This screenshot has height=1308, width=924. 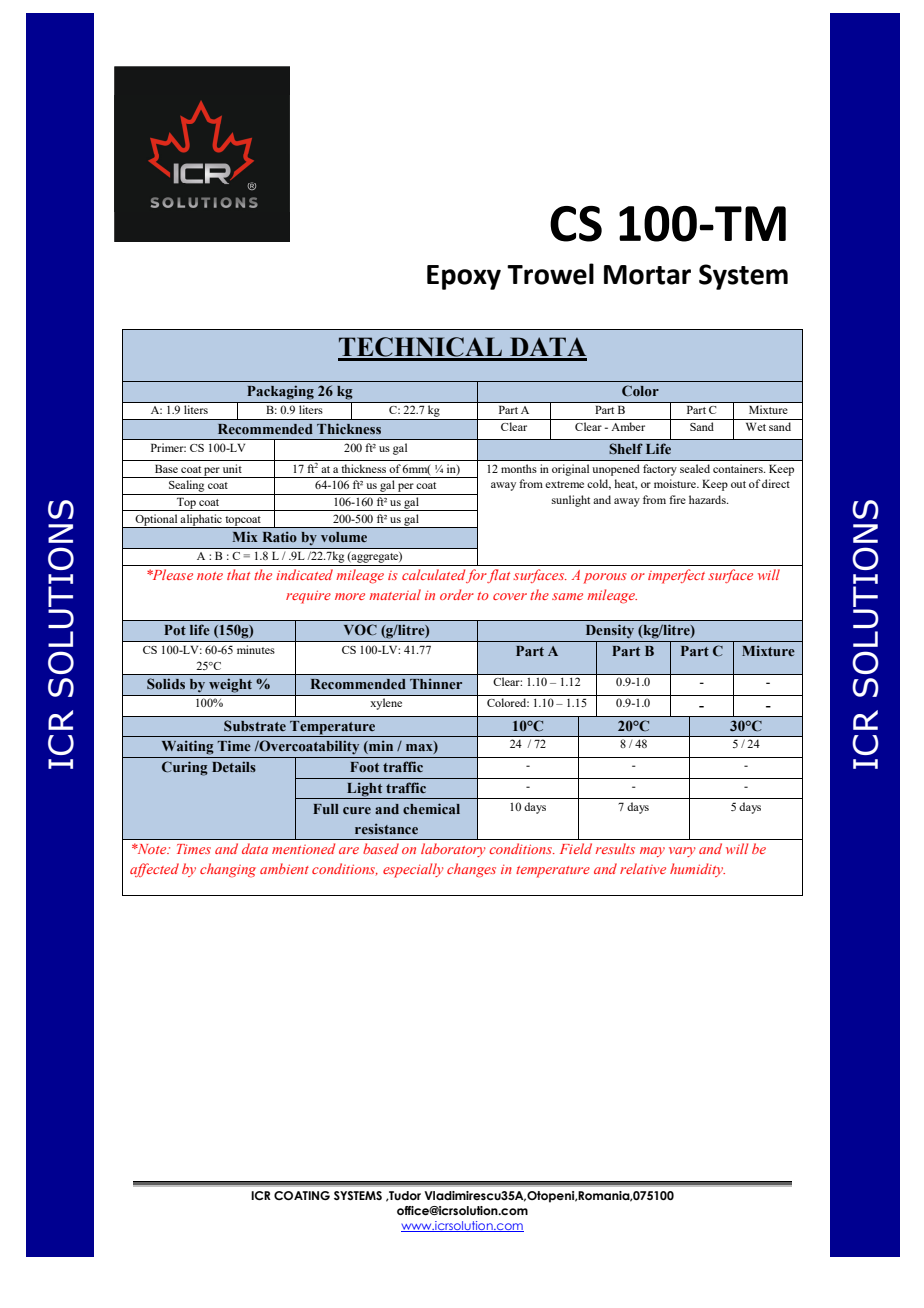 What do you see at coordinates (228, 870) in the screenshot?
I see `changing` at bounding box center [228, 870].
